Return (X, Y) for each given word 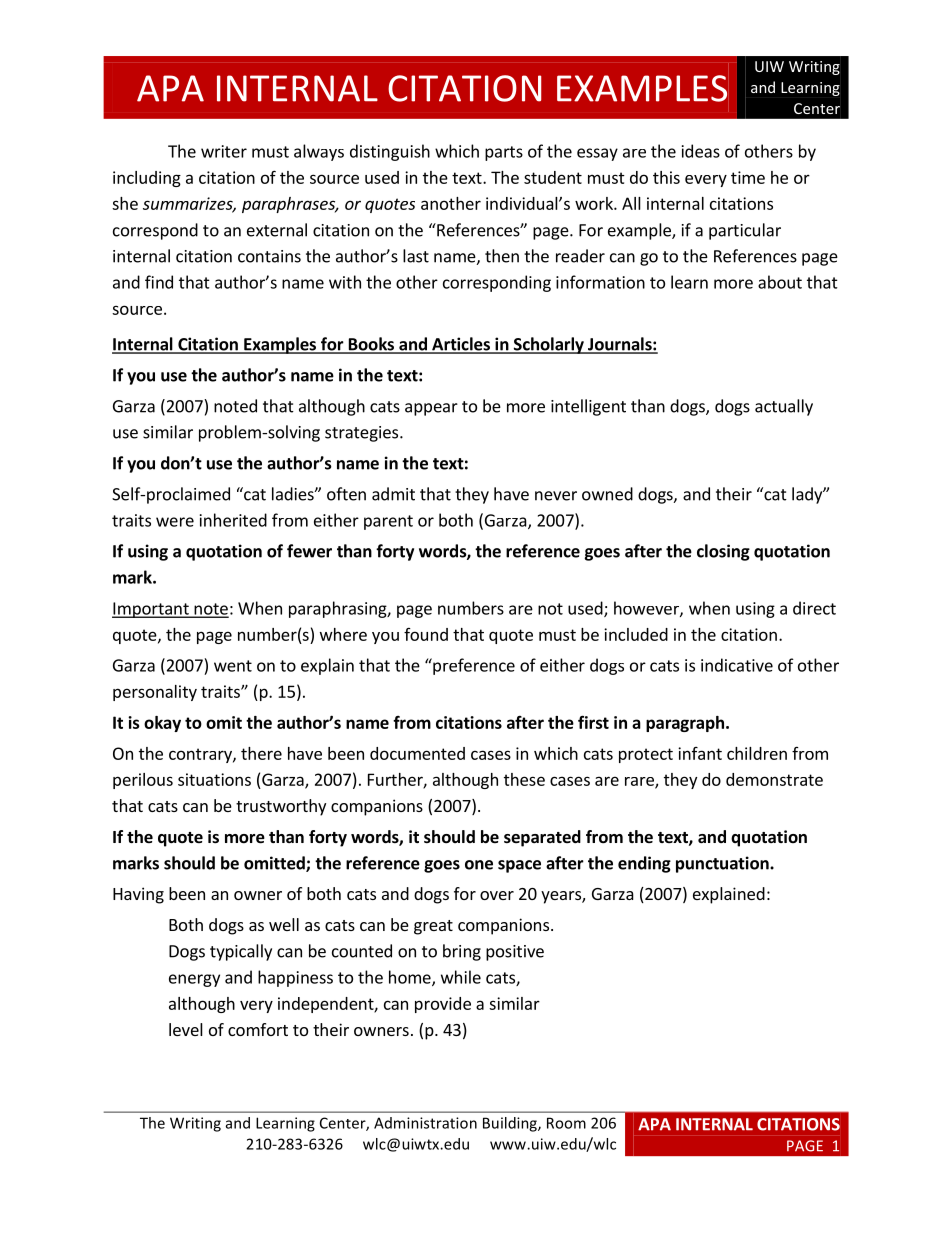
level (186, 1029)
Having (138, 895)
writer (224, 151)
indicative (737, 665)
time (748, 177)
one (479, 865)
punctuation (723, 864)
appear (431, 409)
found (426, 634)
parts (504, 153)
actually (784, 407)
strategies (363, 434)
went (233, 666)
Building (511, 1124)
